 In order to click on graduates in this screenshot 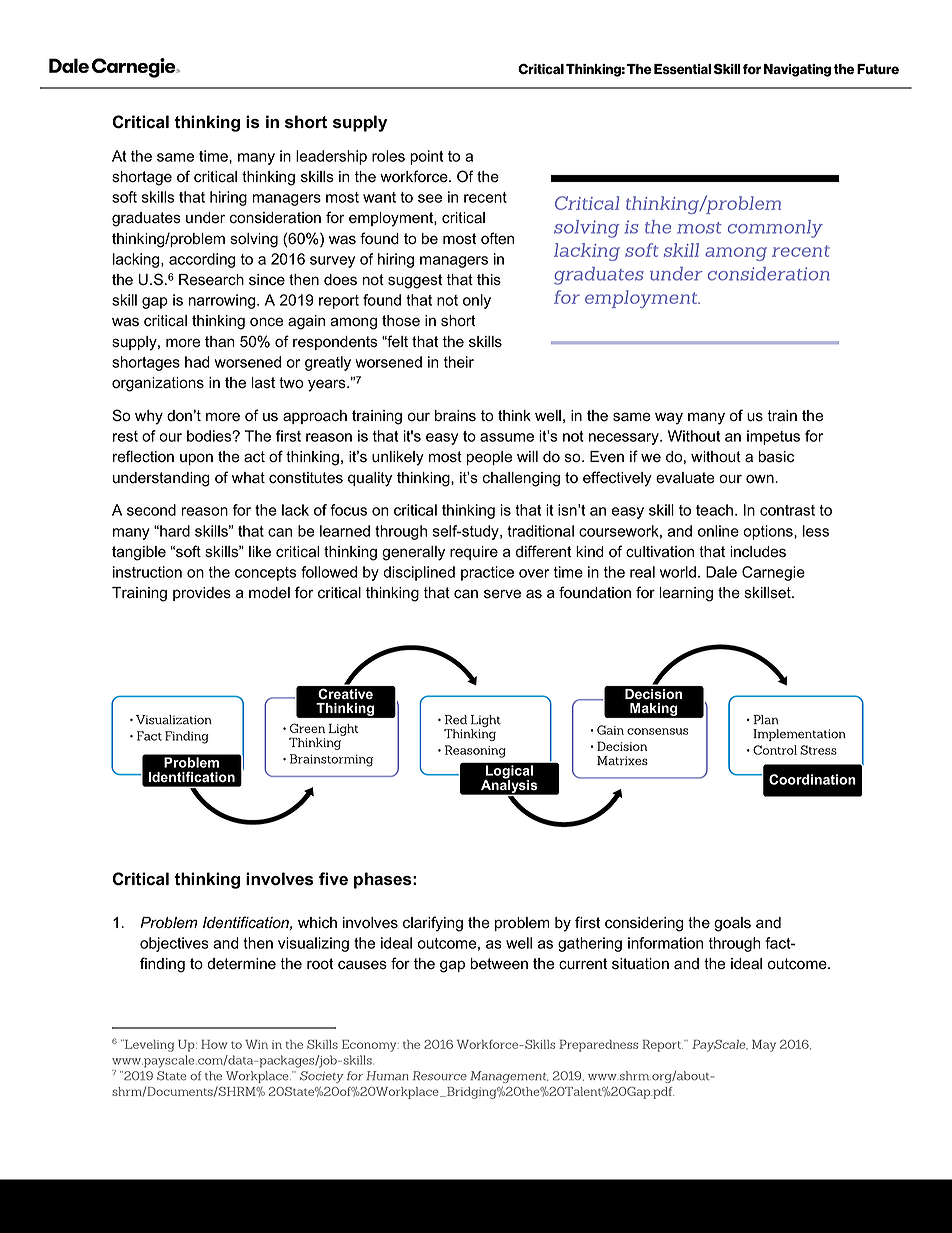, I will do `click(146, 219)`.
